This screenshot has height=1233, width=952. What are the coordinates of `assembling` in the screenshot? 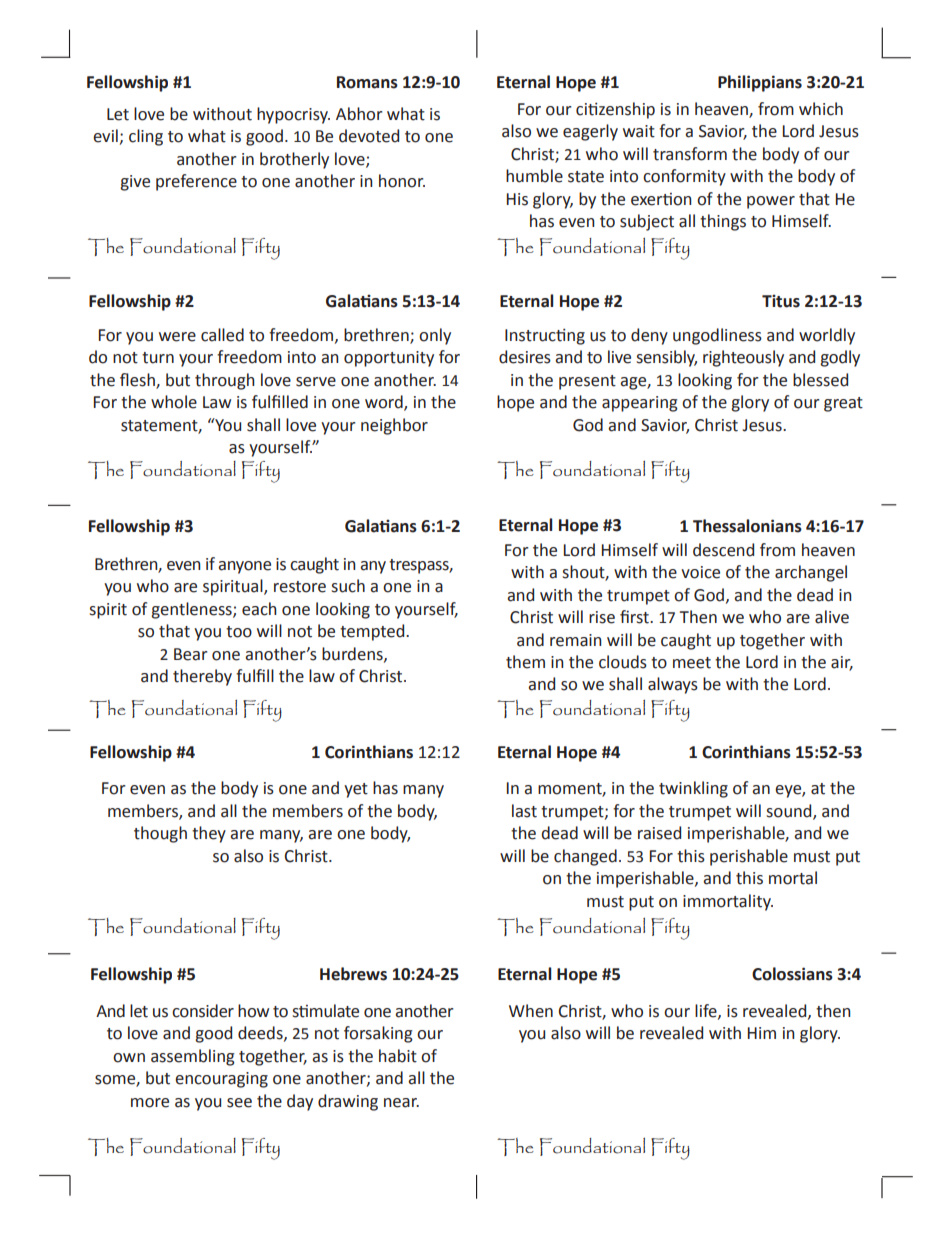 It's located at (193, 1057).
